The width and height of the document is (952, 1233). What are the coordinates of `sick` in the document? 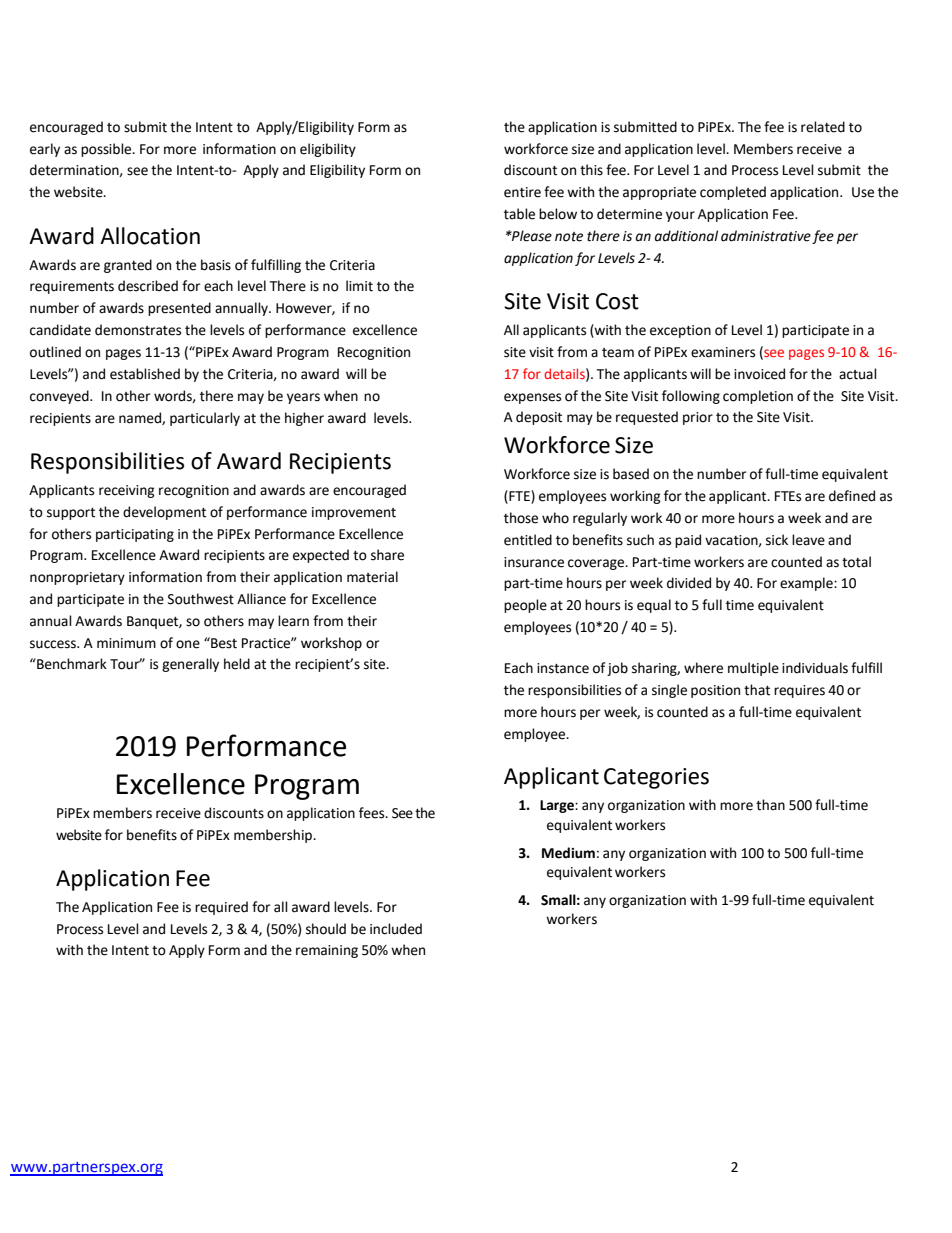 It's located at (777, 540).
